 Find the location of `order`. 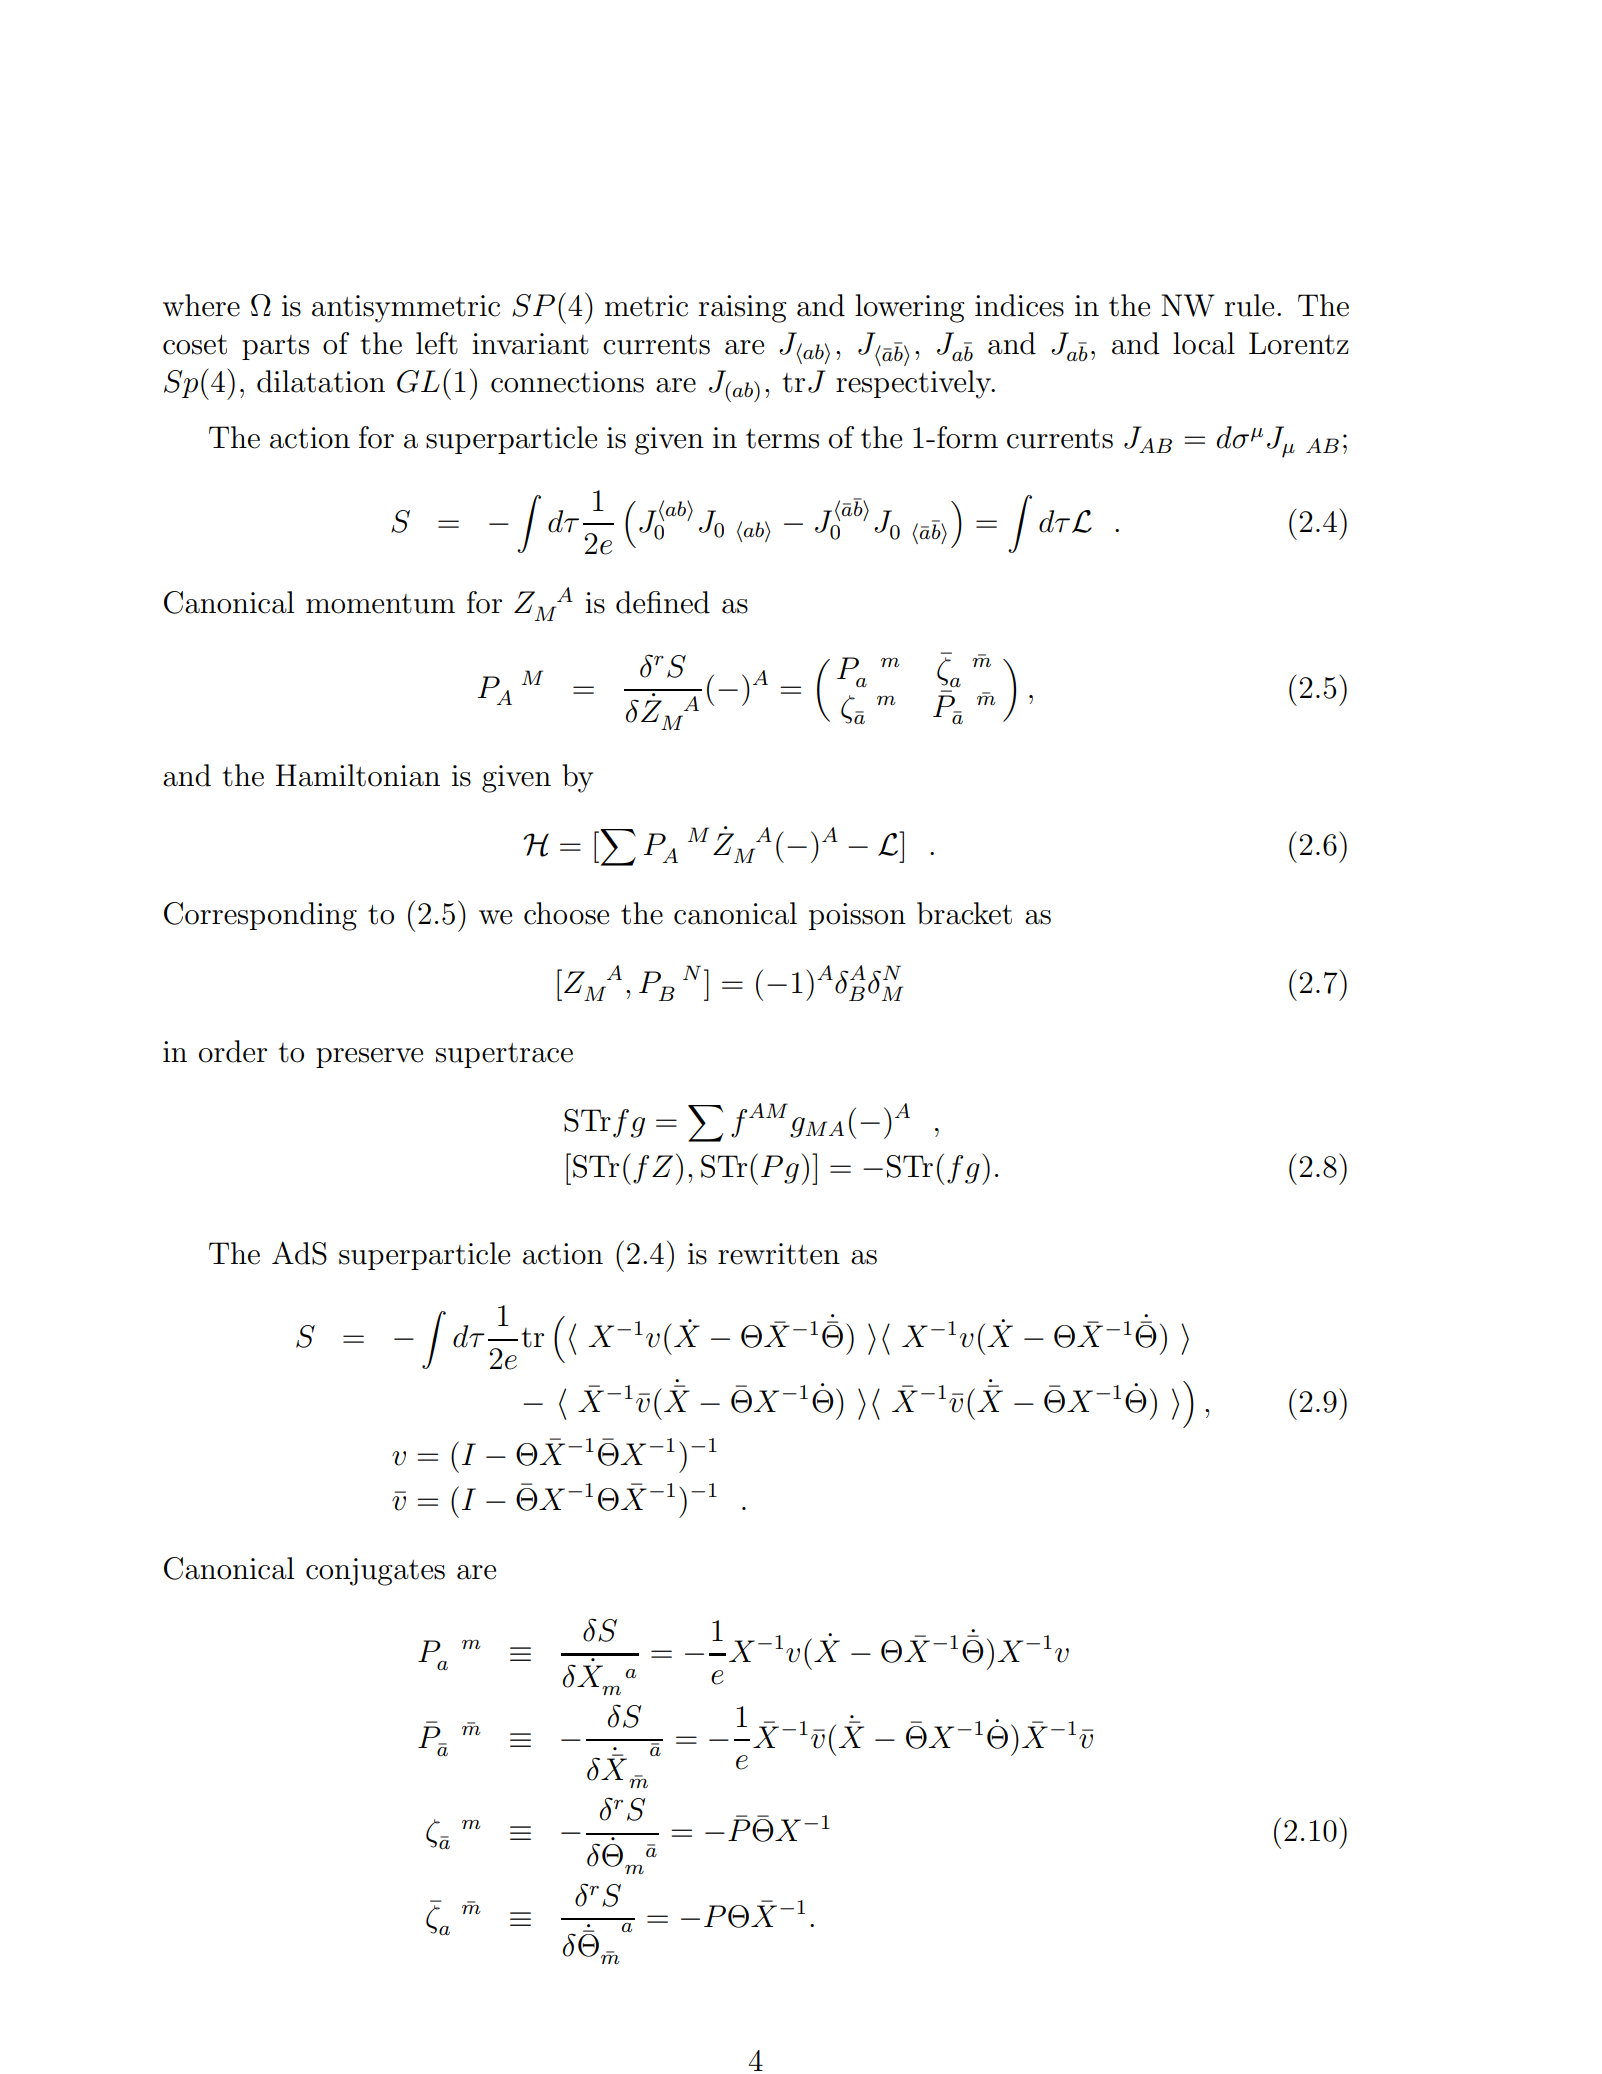

order is located at coordinates (233, 1051).
